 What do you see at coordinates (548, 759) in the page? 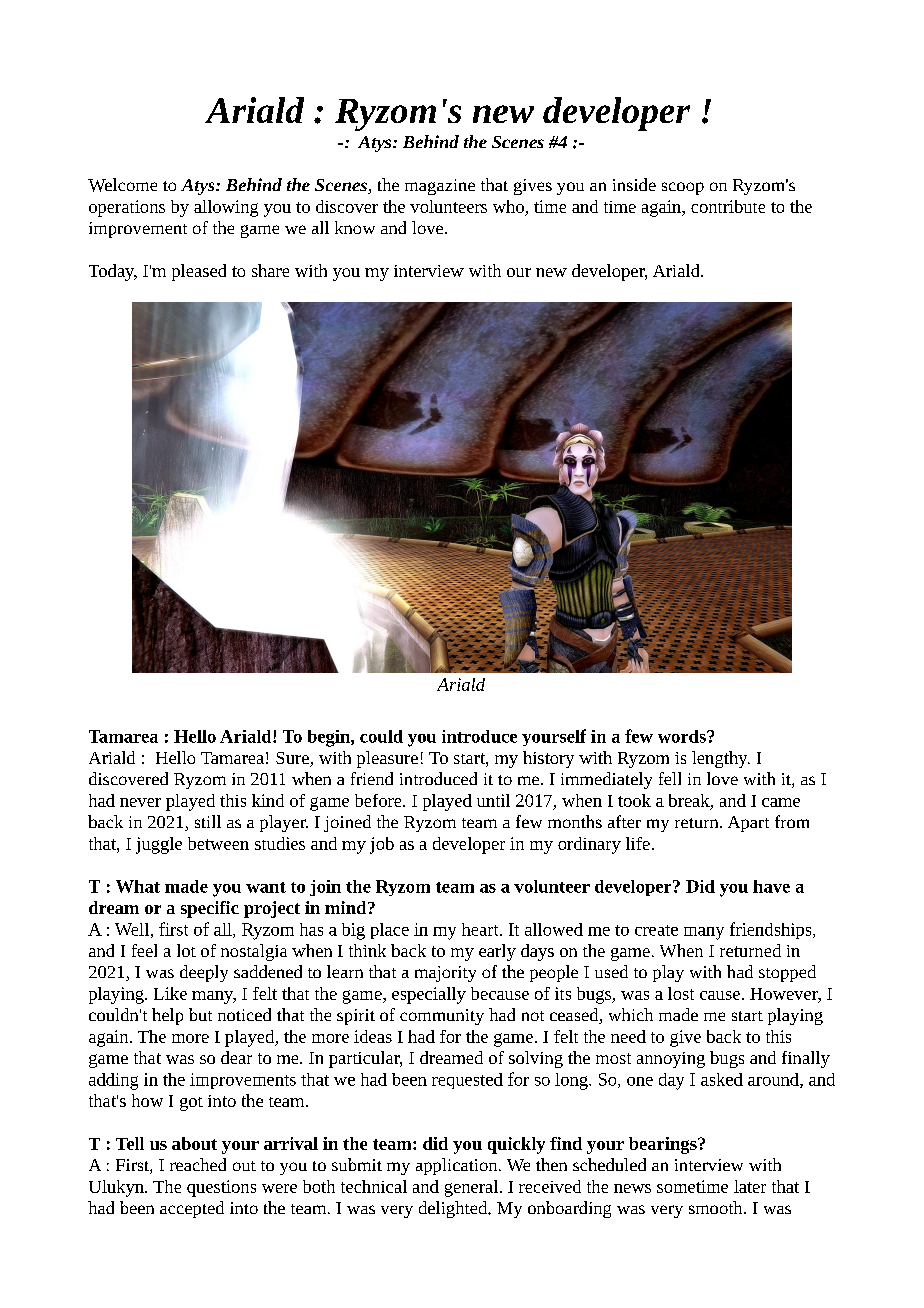
I see `history` at bounding box center [548, 759].
